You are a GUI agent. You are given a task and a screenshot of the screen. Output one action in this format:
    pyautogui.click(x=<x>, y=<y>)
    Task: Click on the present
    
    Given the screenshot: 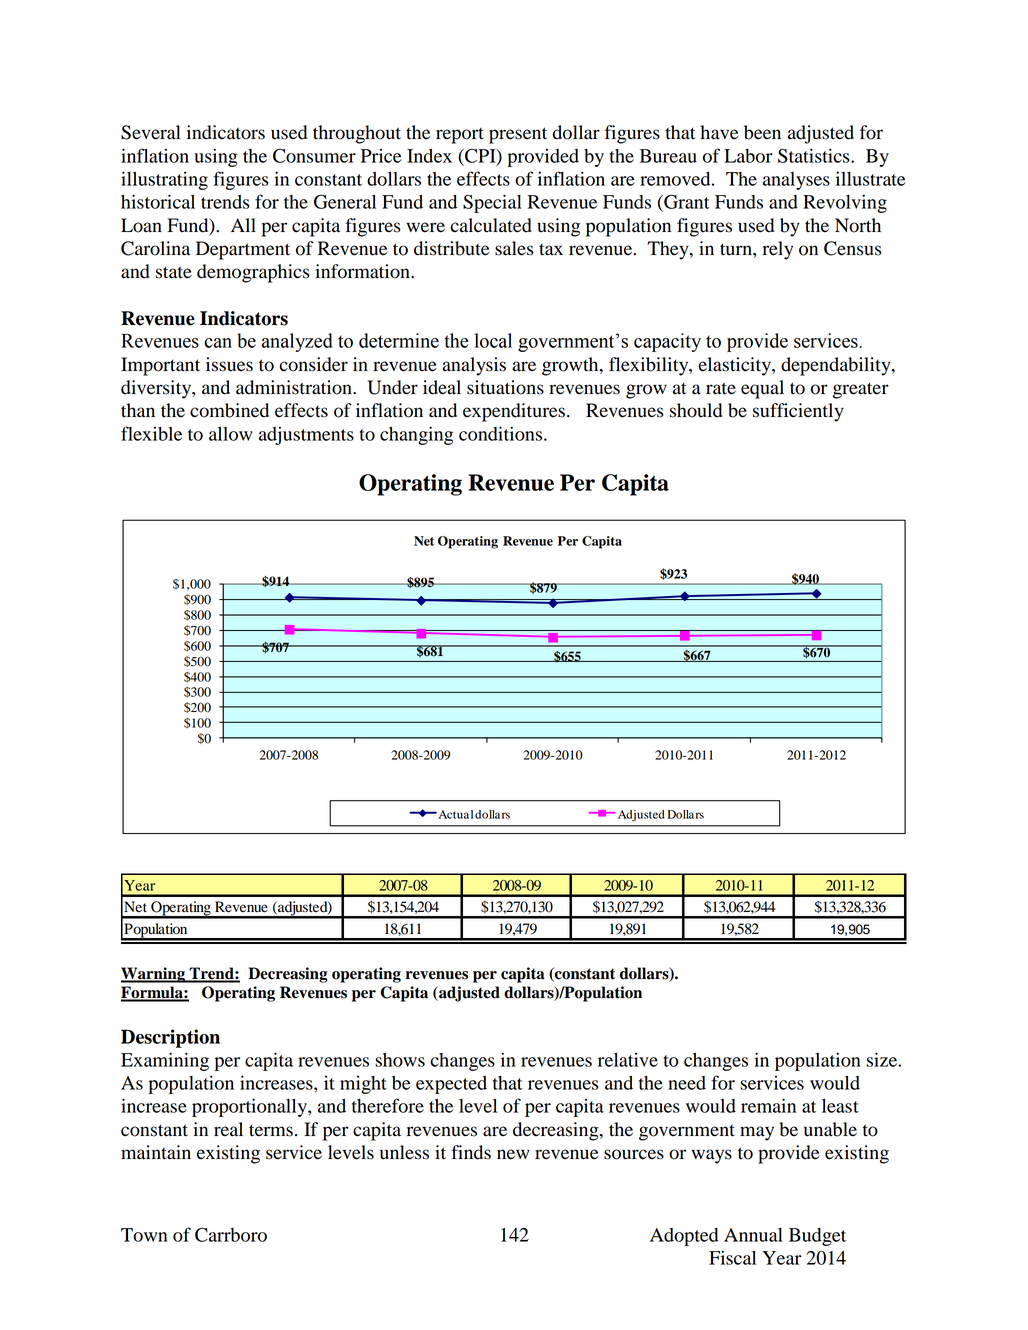 What is the action you would take?
    pyautogui.click(x=518, y=135)
